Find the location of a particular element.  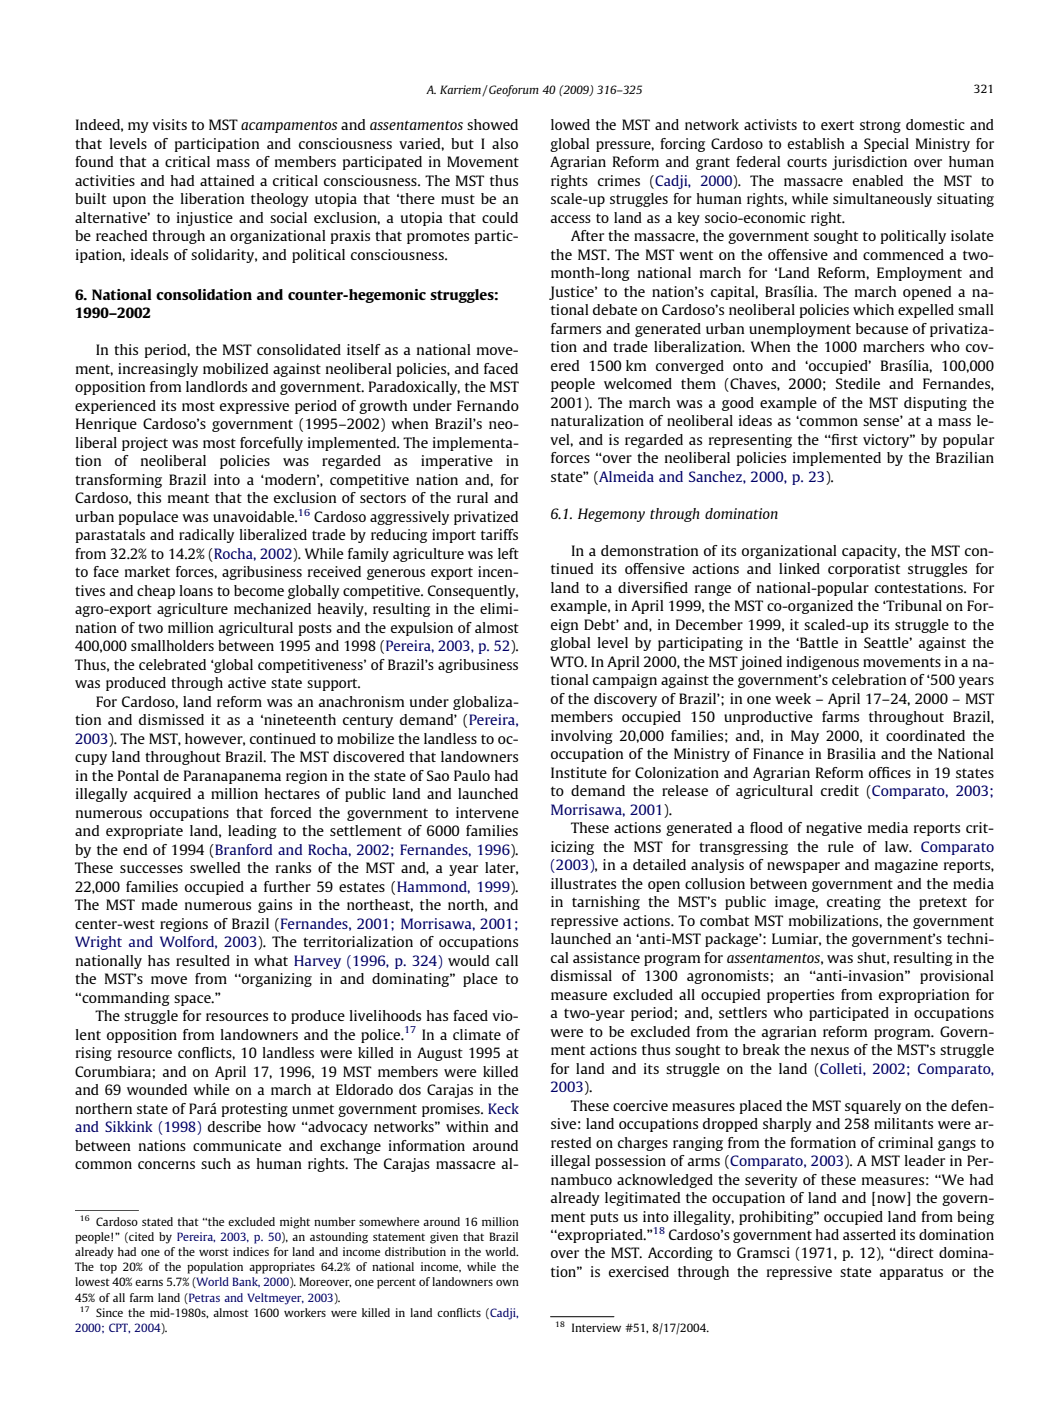

Fernando is located at coordinates (488, 405).
